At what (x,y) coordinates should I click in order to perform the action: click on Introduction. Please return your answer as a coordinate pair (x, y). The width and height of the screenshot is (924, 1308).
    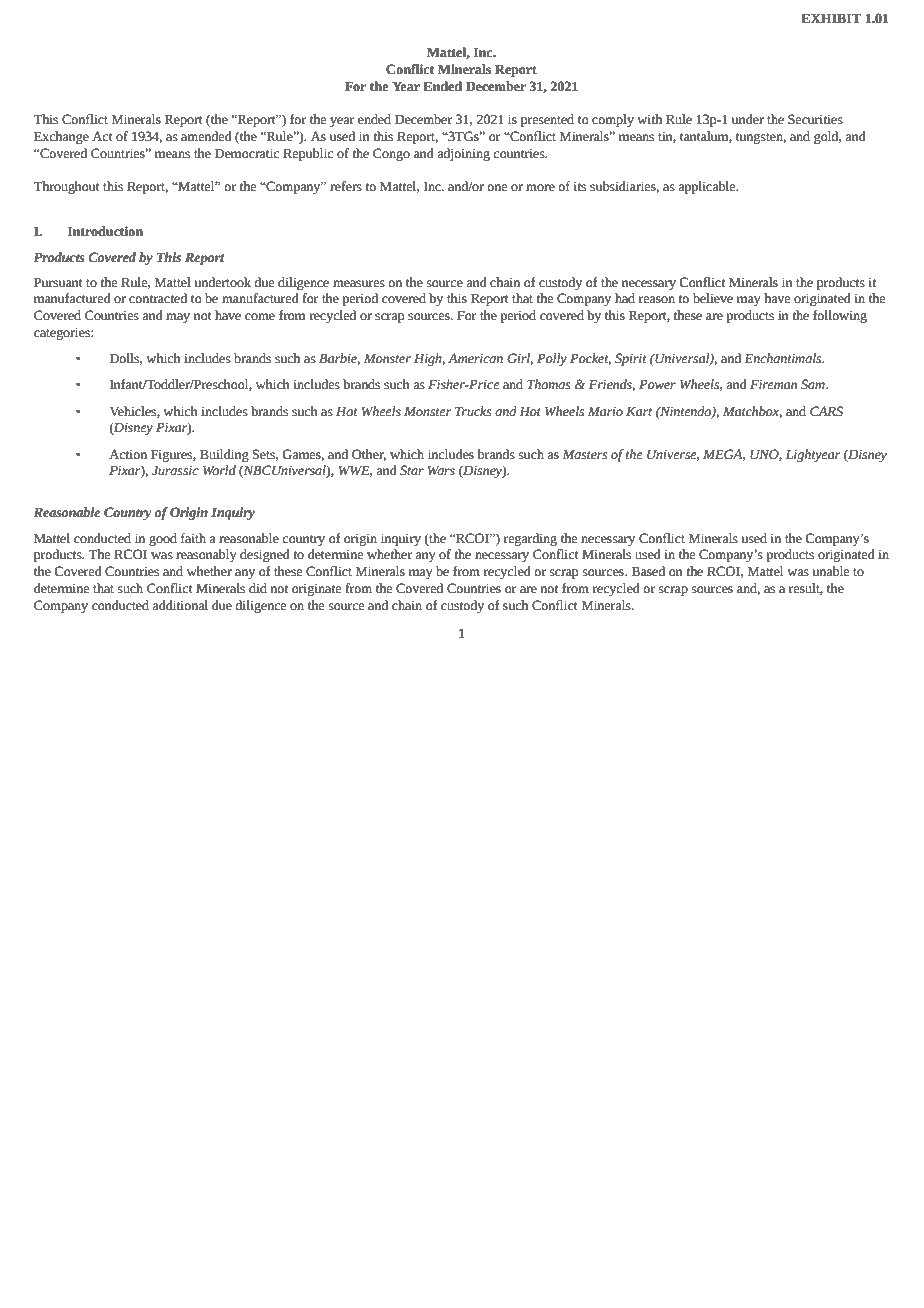
    Looking at the image, I should click on (105, 231).
